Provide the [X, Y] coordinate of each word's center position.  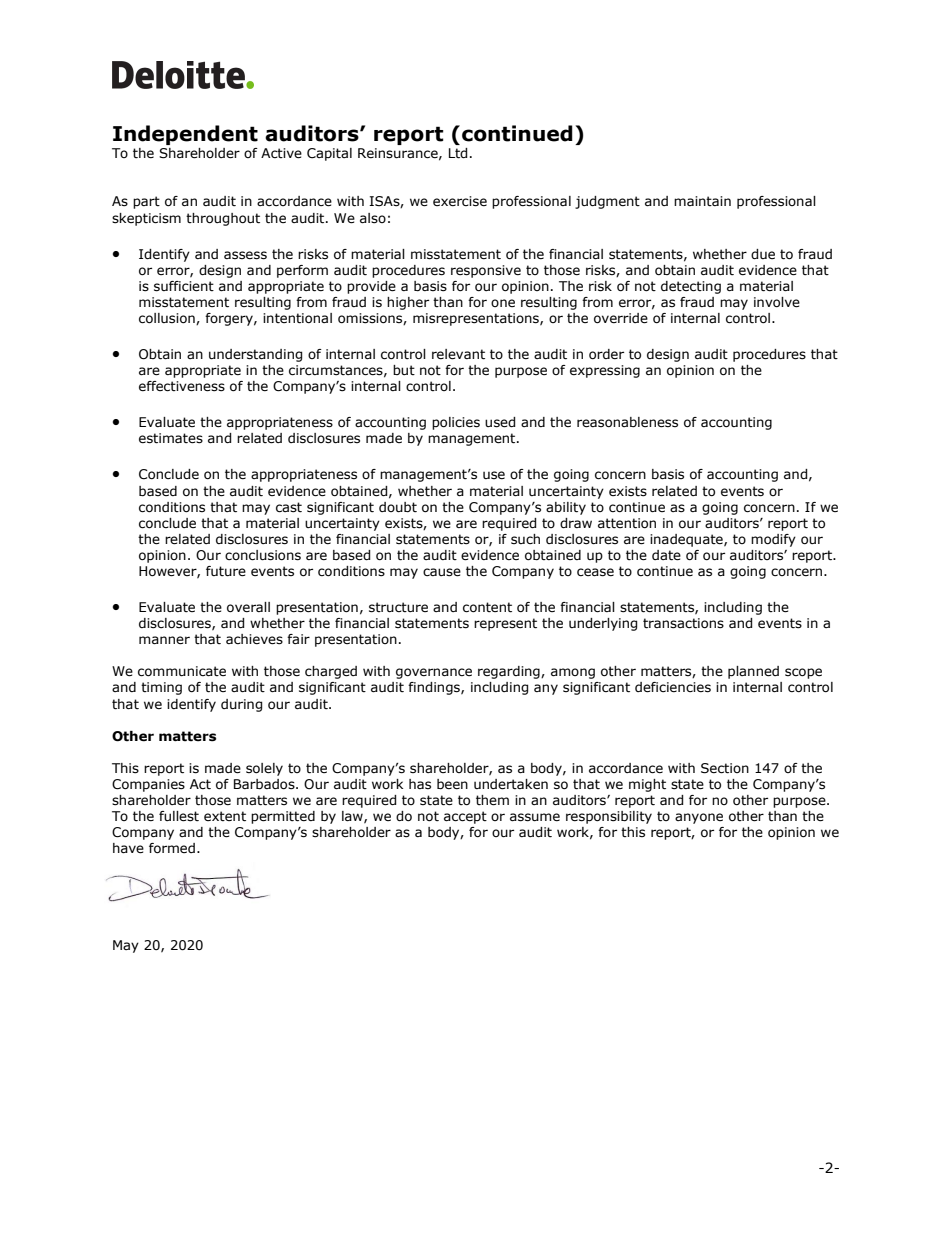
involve [777, 302]
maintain [702, 201]
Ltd [458, 153]
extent [225, 816]
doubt [398, 507]
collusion [168, 319]
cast [289, 507]
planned [753, 672]
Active [281, 153]
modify [773, 540]
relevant [458, 354]
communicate [182, 671]
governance [434, 673]
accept [465, 817]
